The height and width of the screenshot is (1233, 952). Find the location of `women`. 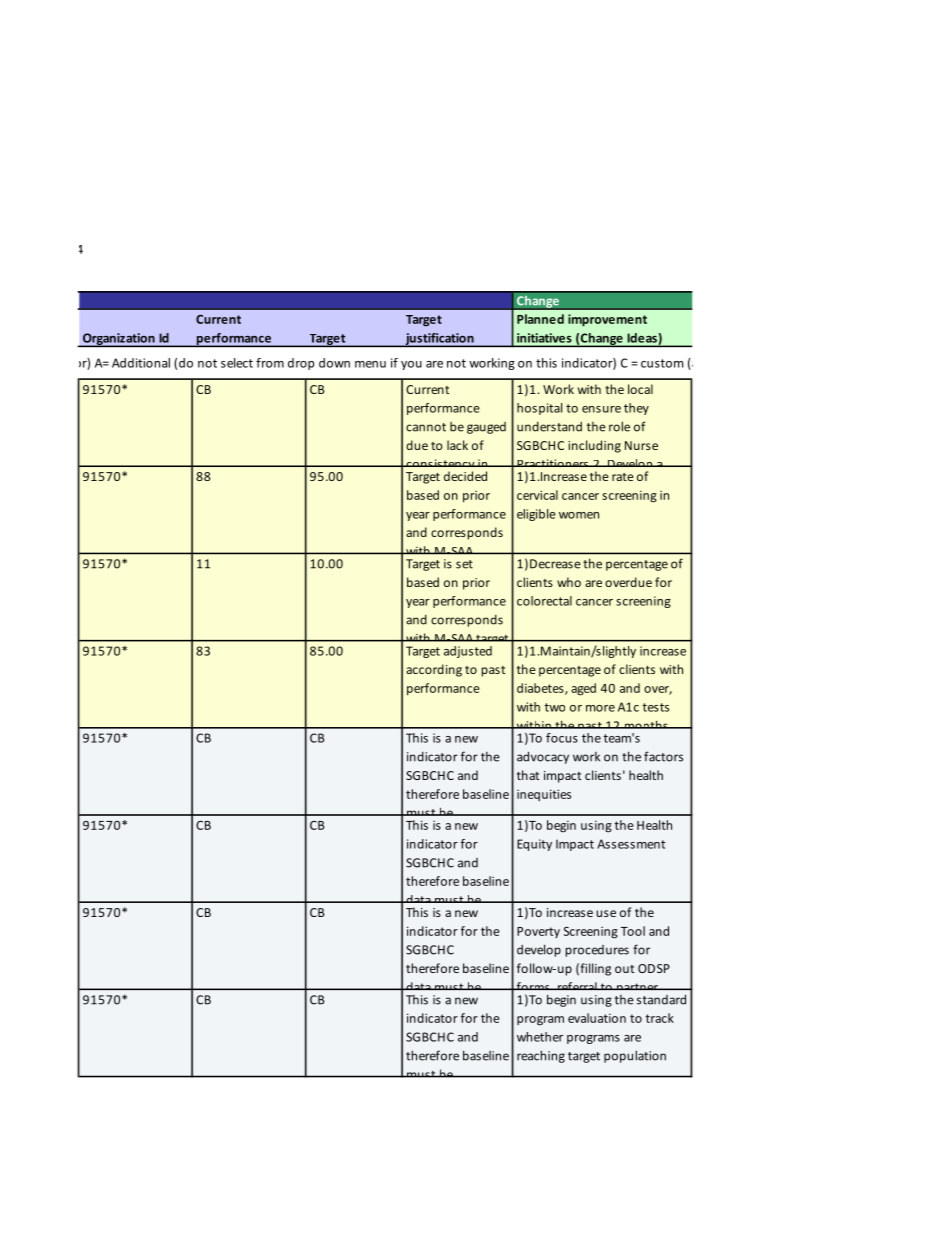

women is located at coordinates (579, 515).
